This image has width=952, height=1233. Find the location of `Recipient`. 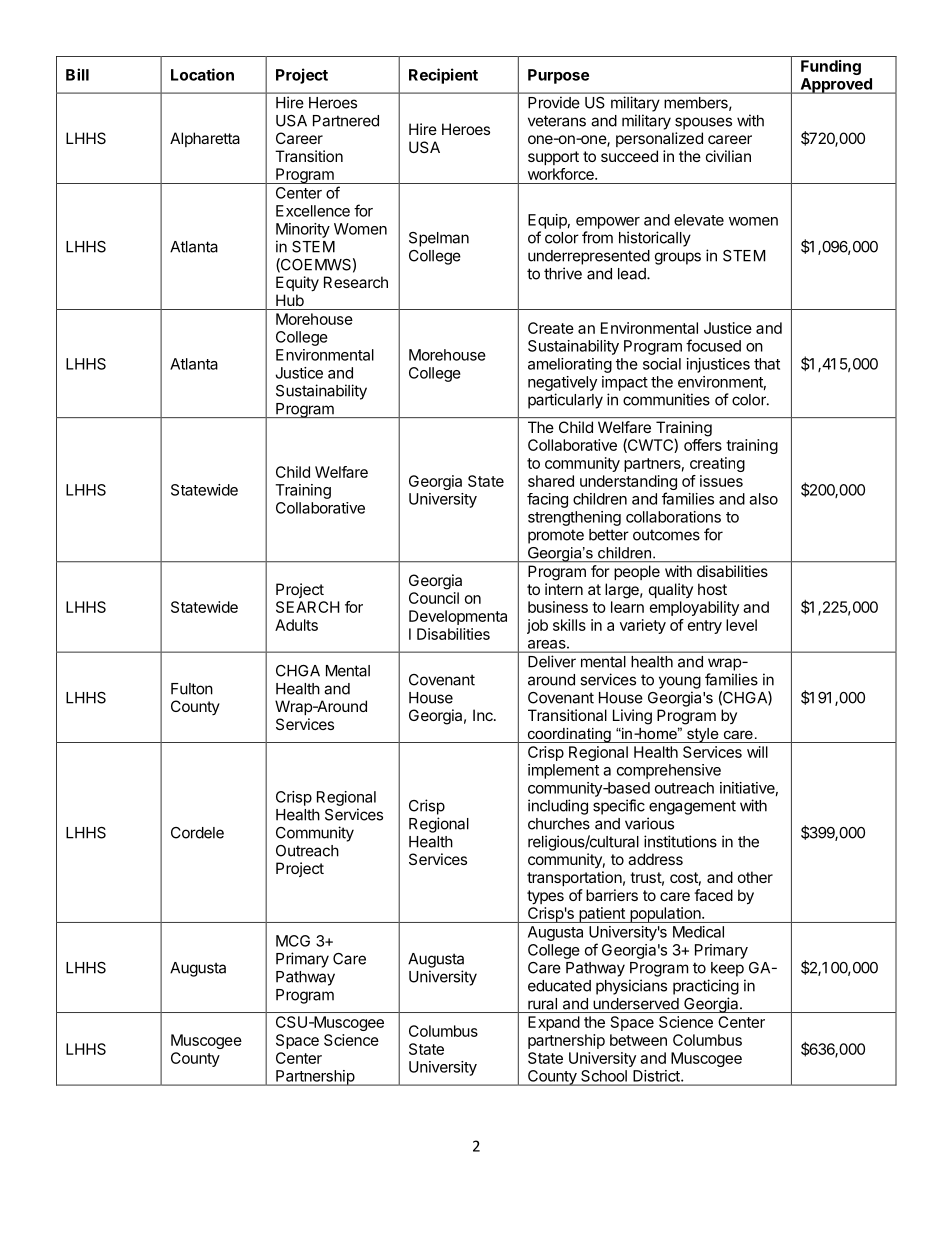

Recipient is located at coordinates (443, 76).
